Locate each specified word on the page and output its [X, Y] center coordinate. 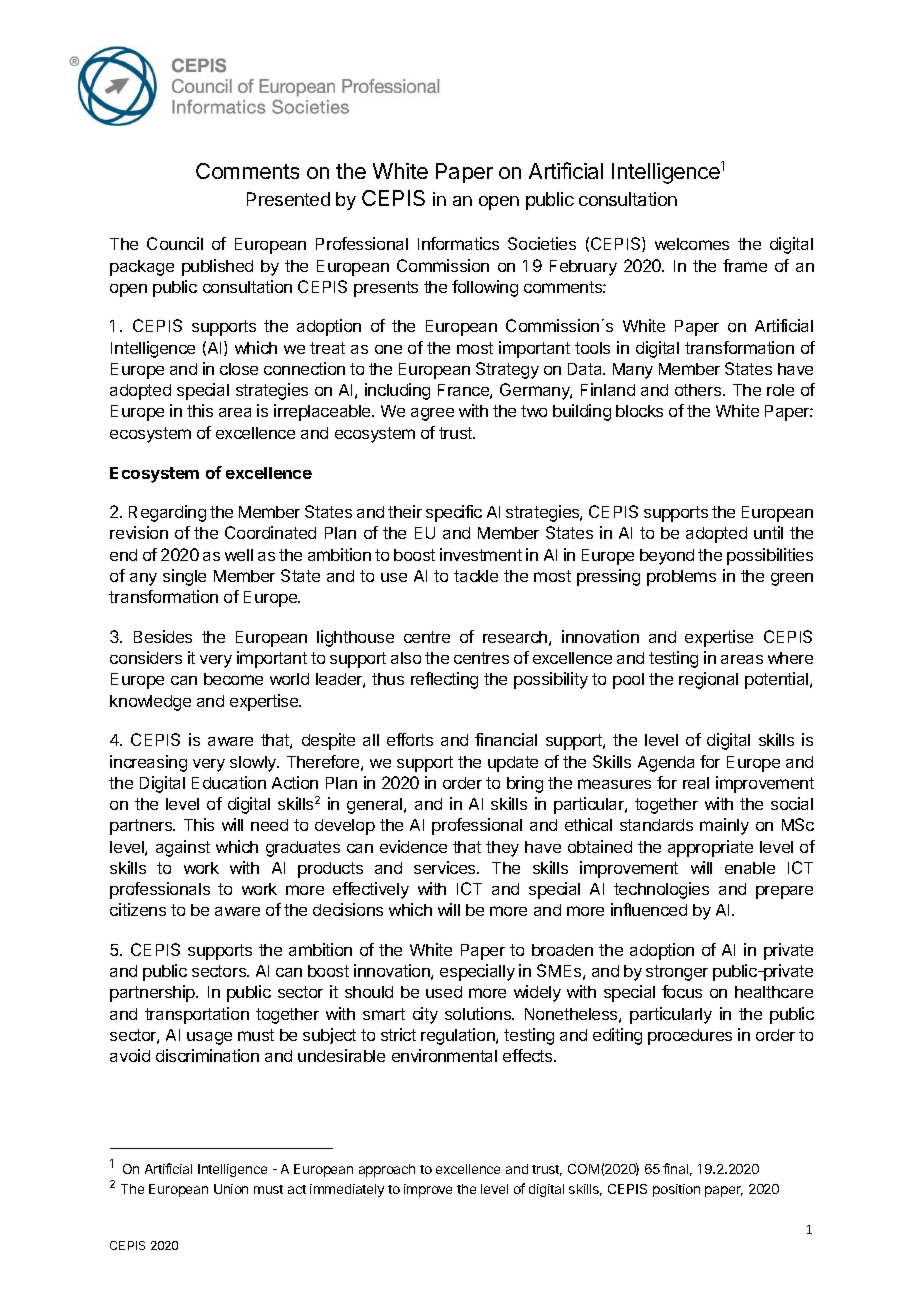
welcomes [692, 244]
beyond [667, 557]
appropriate [710, 848]
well [239, 555]
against [183, 848]
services [446, 867]
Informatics [458, 243]
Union [231, 1189]
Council [175, 243]
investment [481, 554]
